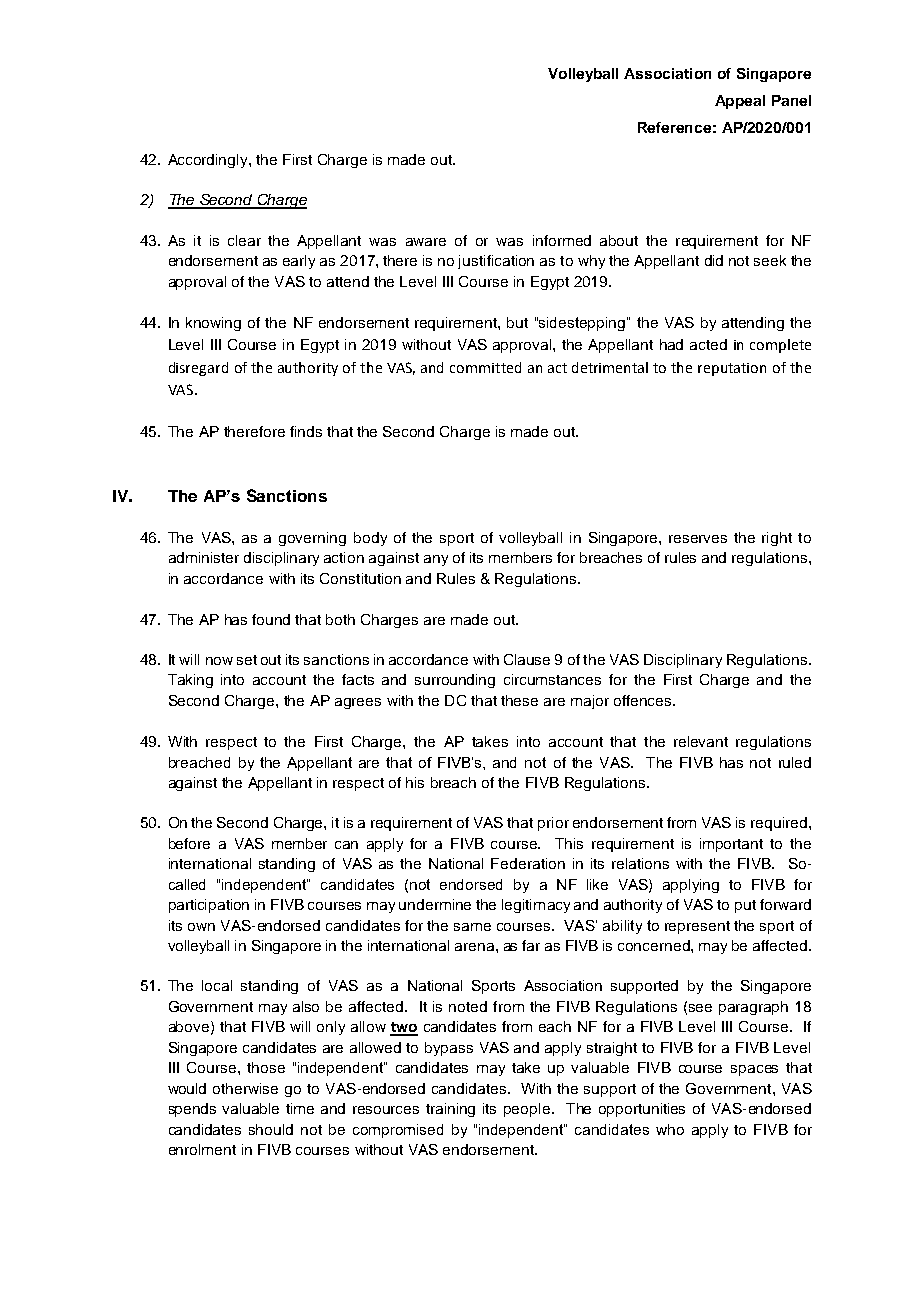 This image has height=1308, width=924. What do you see at coordinates (698, 539) in the image?
I see `reserves` at bounding box center [698, 539].
